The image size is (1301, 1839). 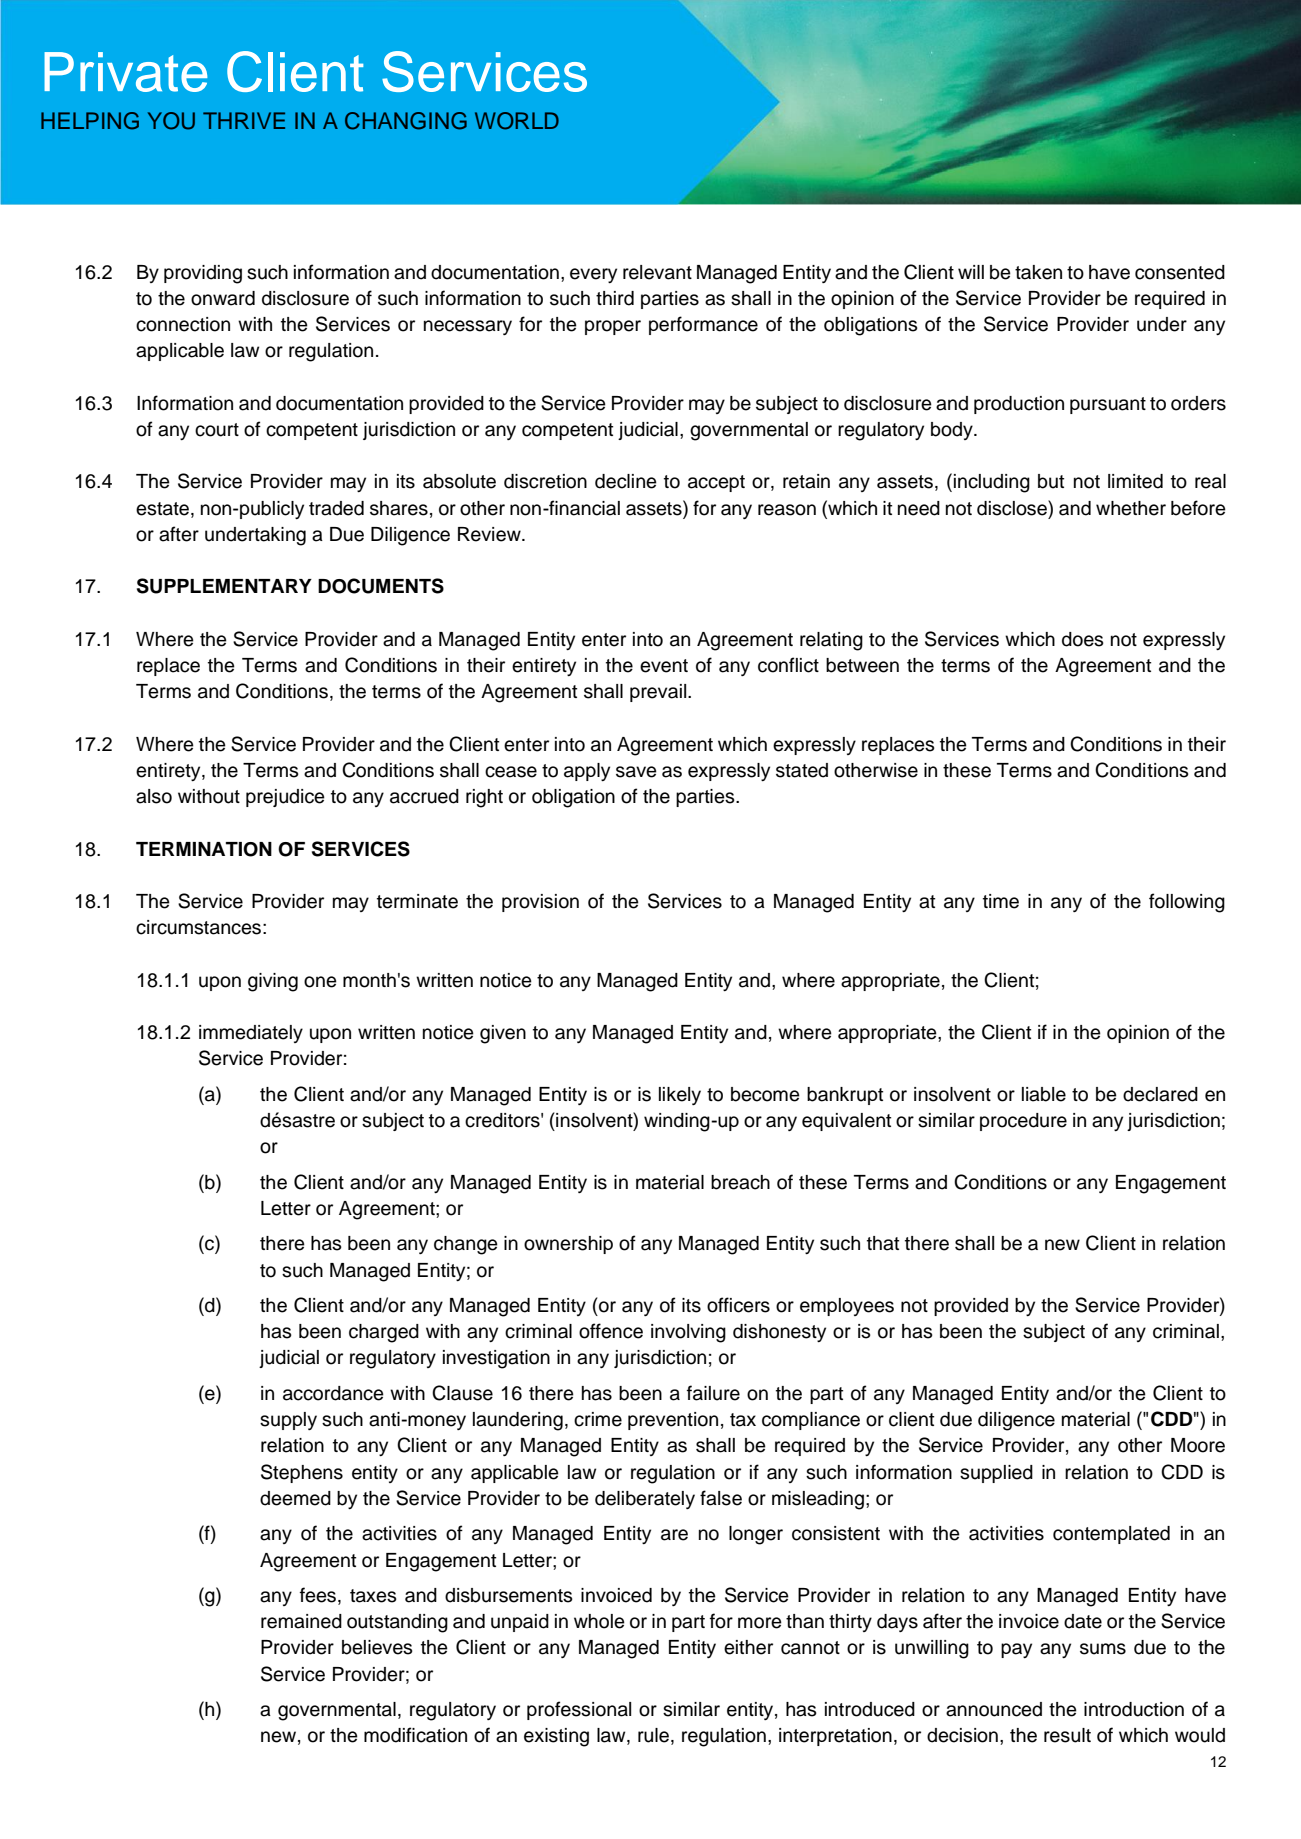 I want to click on rule, so click(x=653, y=1735).
